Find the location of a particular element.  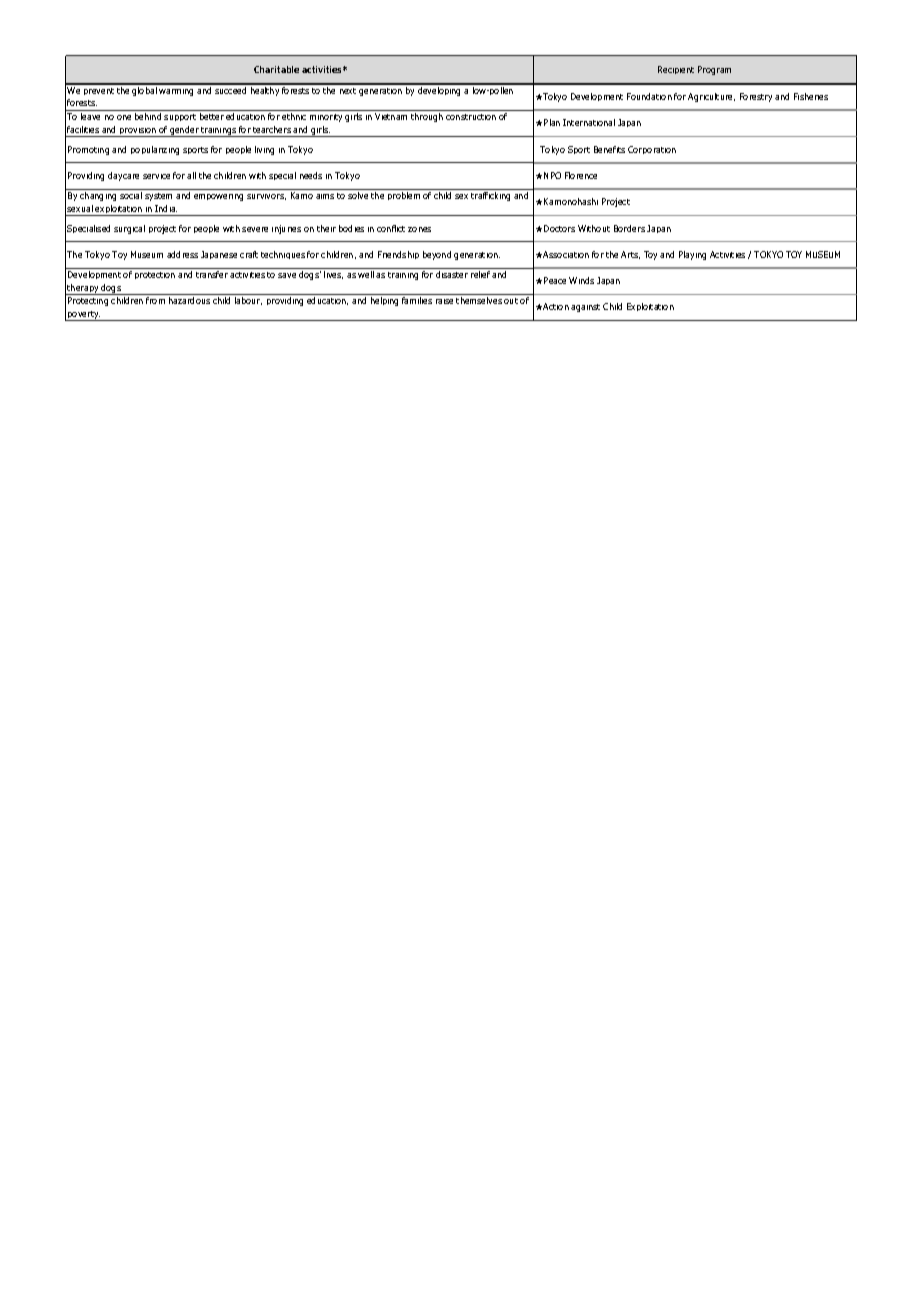

raise is located at coordinates (444, 301).
